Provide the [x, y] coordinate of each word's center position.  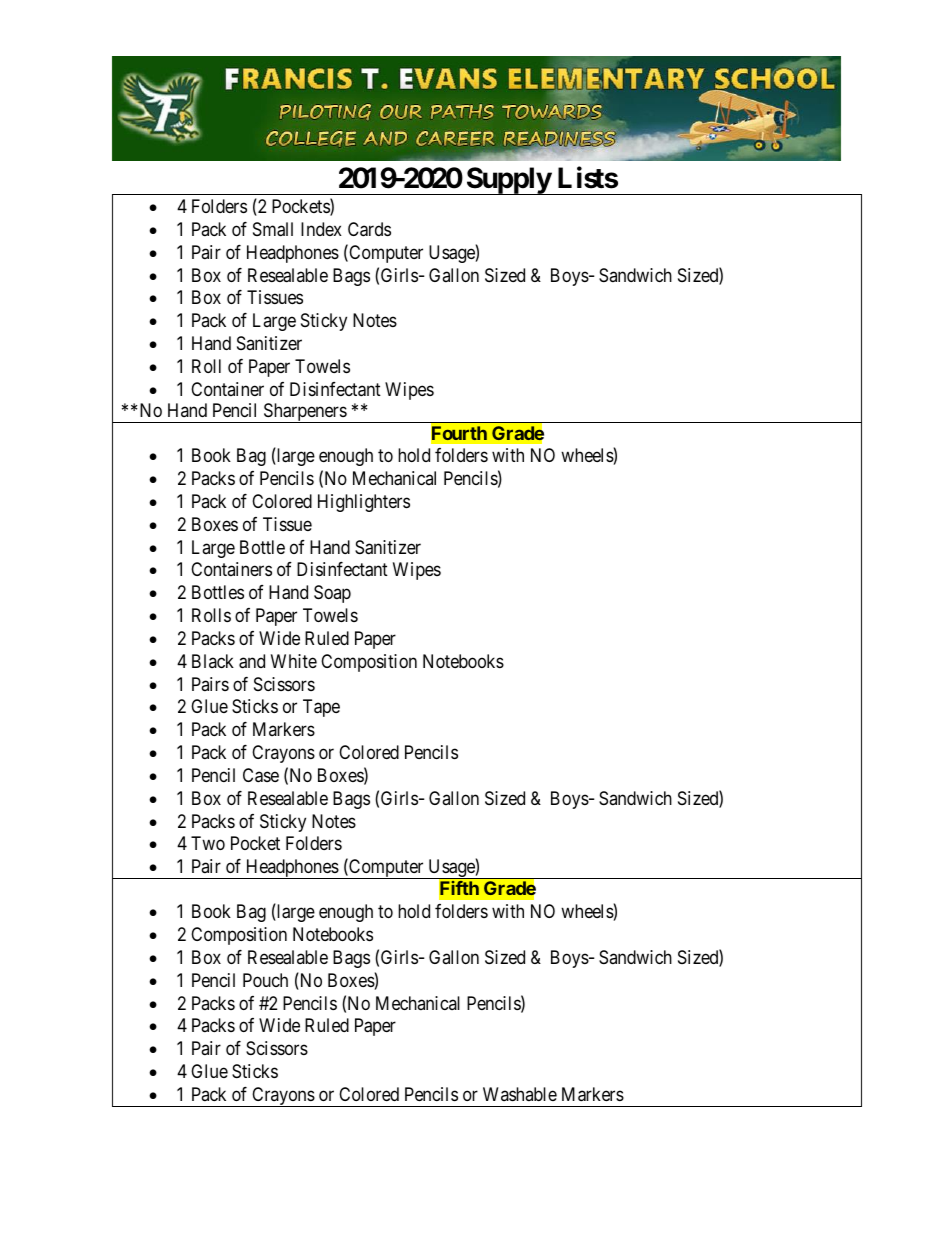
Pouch [265, 980]
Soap [332, 594]
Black [213, 661]
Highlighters [364, 503]
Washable [520, 1094]
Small [273, 229]
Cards [369, 229]
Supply [508, 181]
